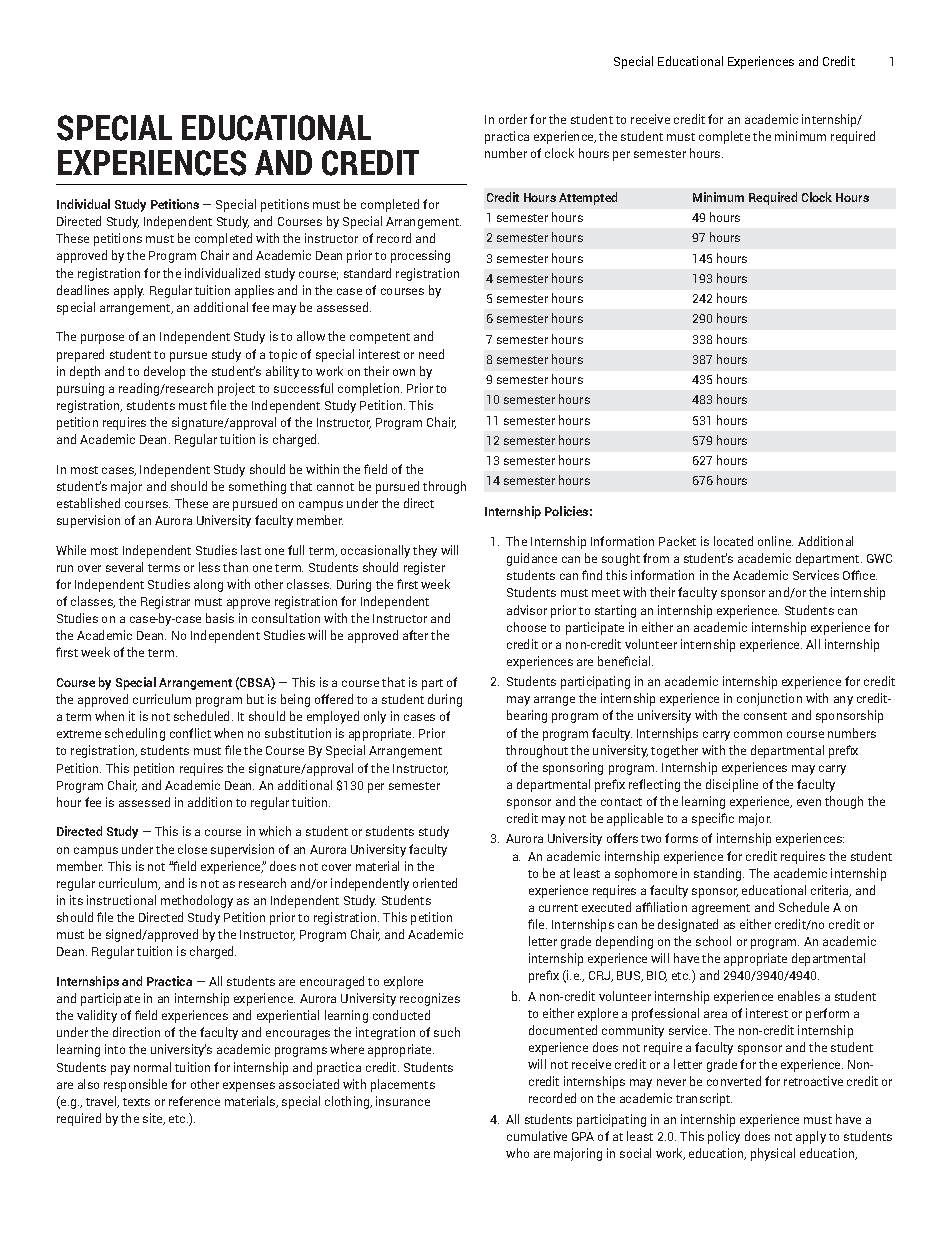 The image size is (952, 1233). I want to click on oriented, so click(435, 883).
